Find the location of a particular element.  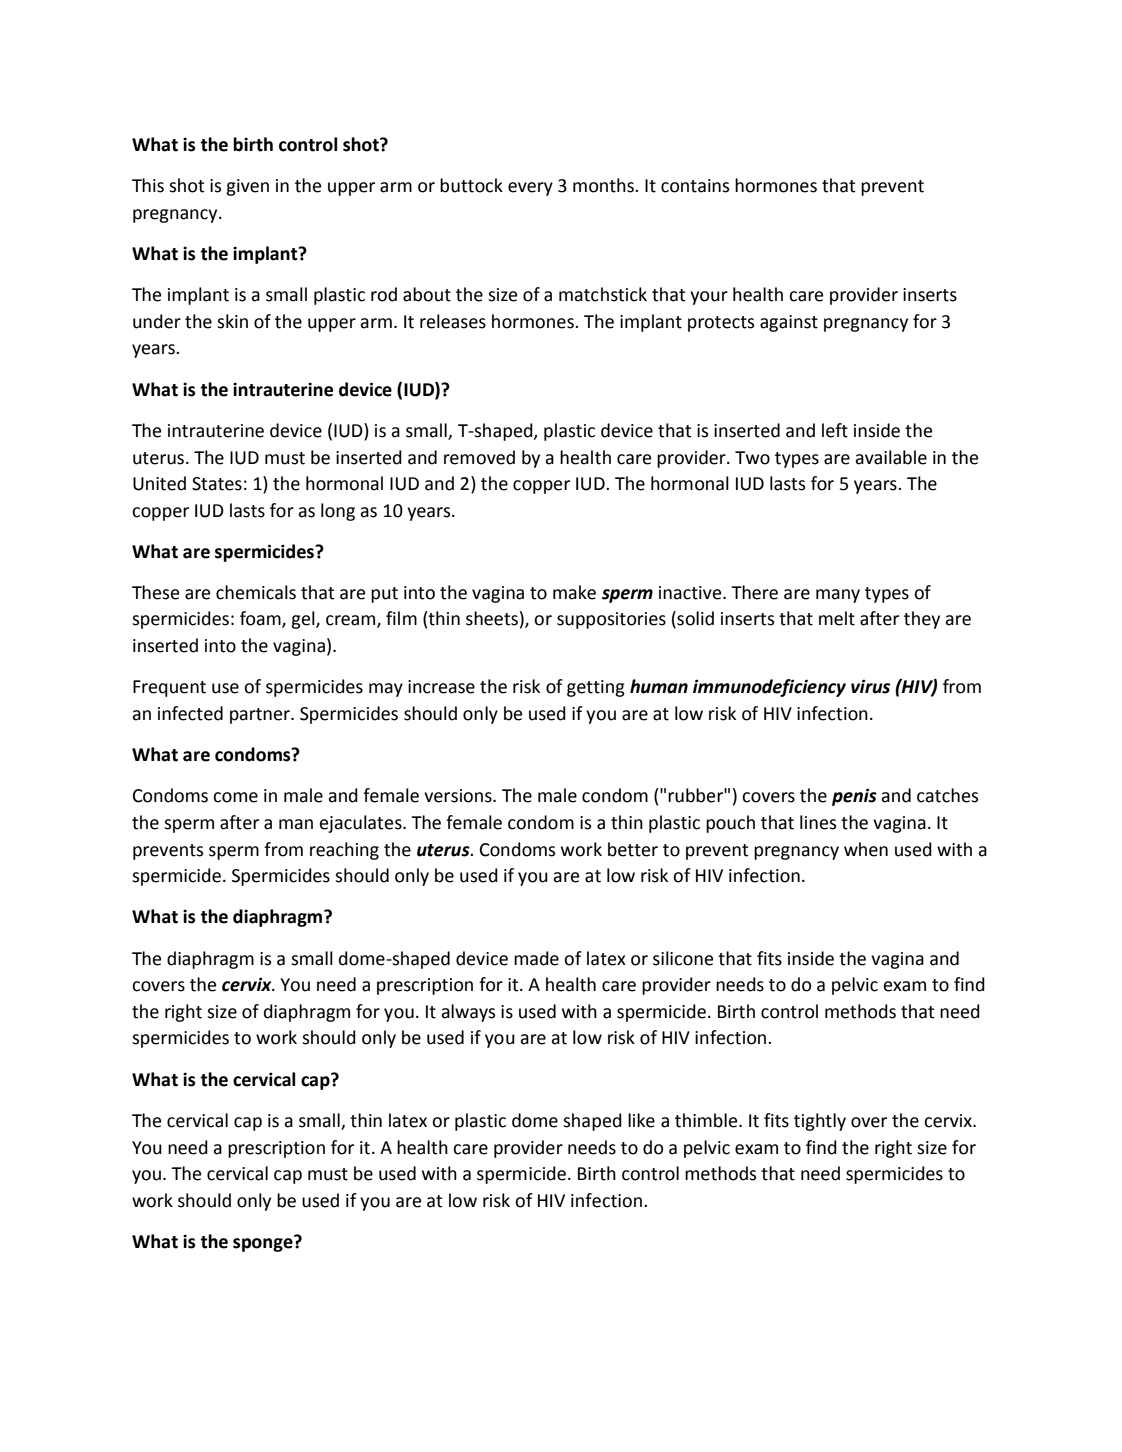

tightly is located at coordinates (820, 1122).
